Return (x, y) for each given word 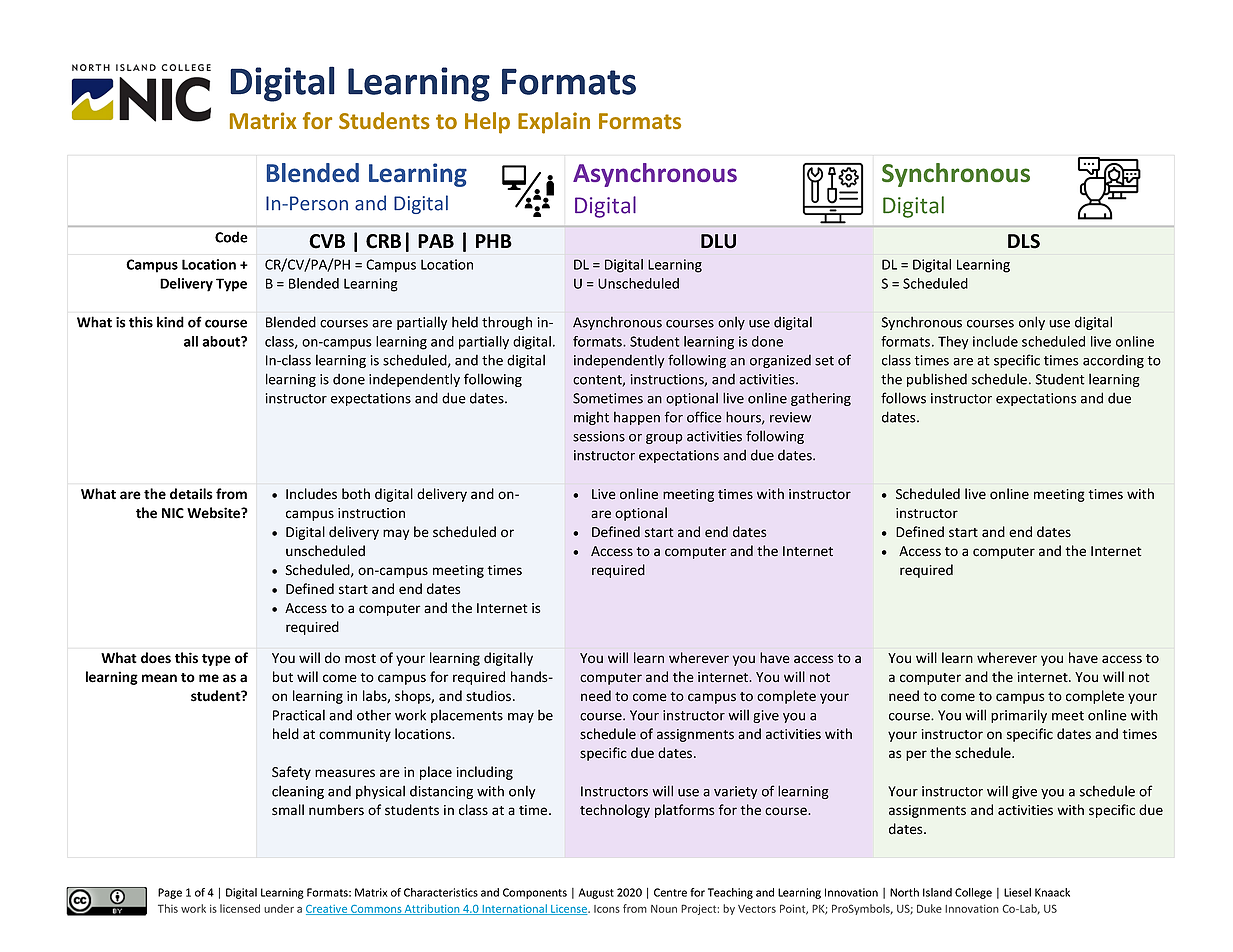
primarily (1019, 716)
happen (637, 418)
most (360, 659)
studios (490, 696)
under (279, 908)
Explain (554, 123)
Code (231, 237)
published (937, 380)
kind (170, 322)
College (973, 893)
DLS (1024, 241)
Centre (670, 892)
